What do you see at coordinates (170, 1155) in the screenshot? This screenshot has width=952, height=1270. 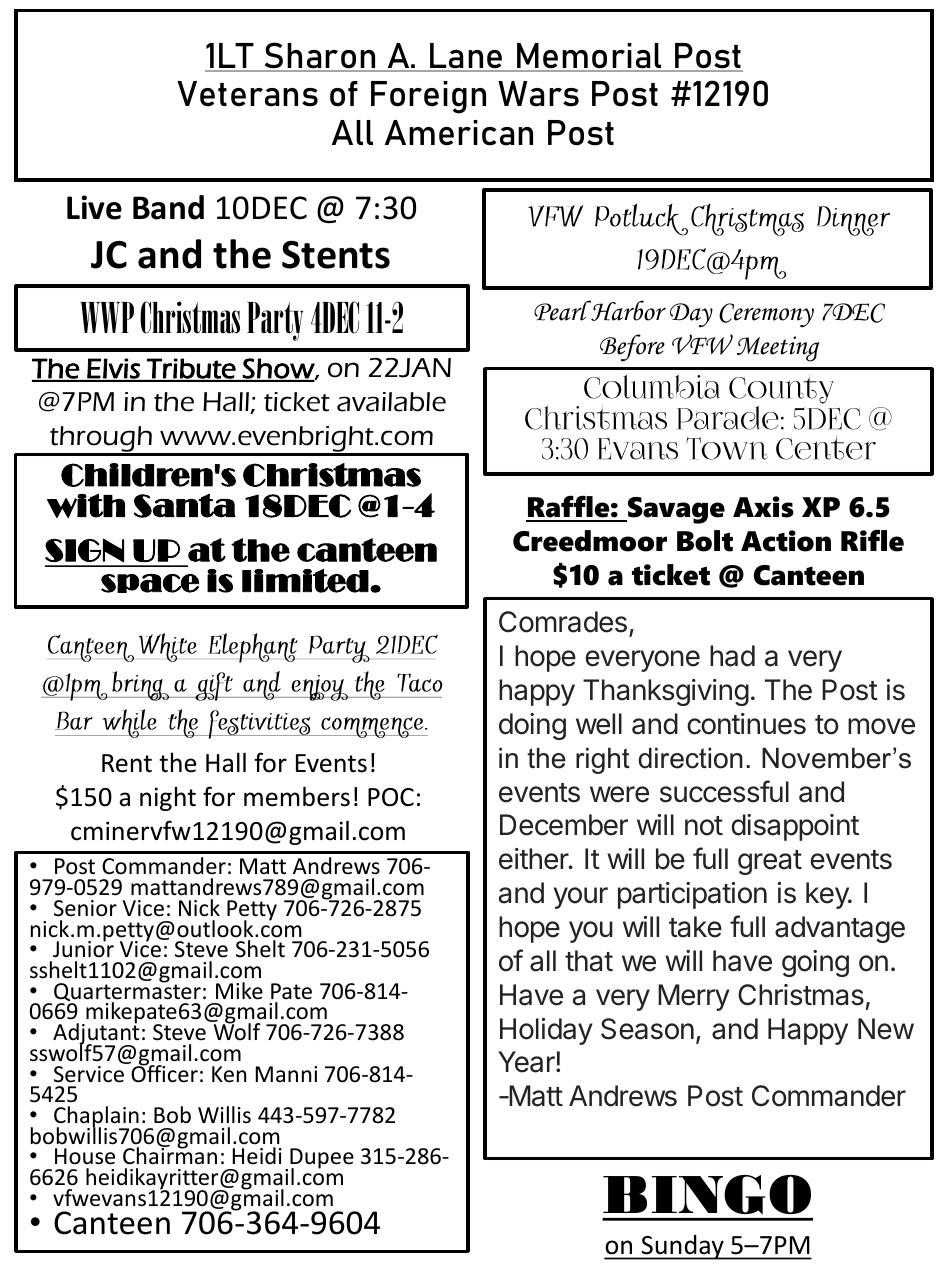 I see `Chairman` at bounding box center [170, 1155].
